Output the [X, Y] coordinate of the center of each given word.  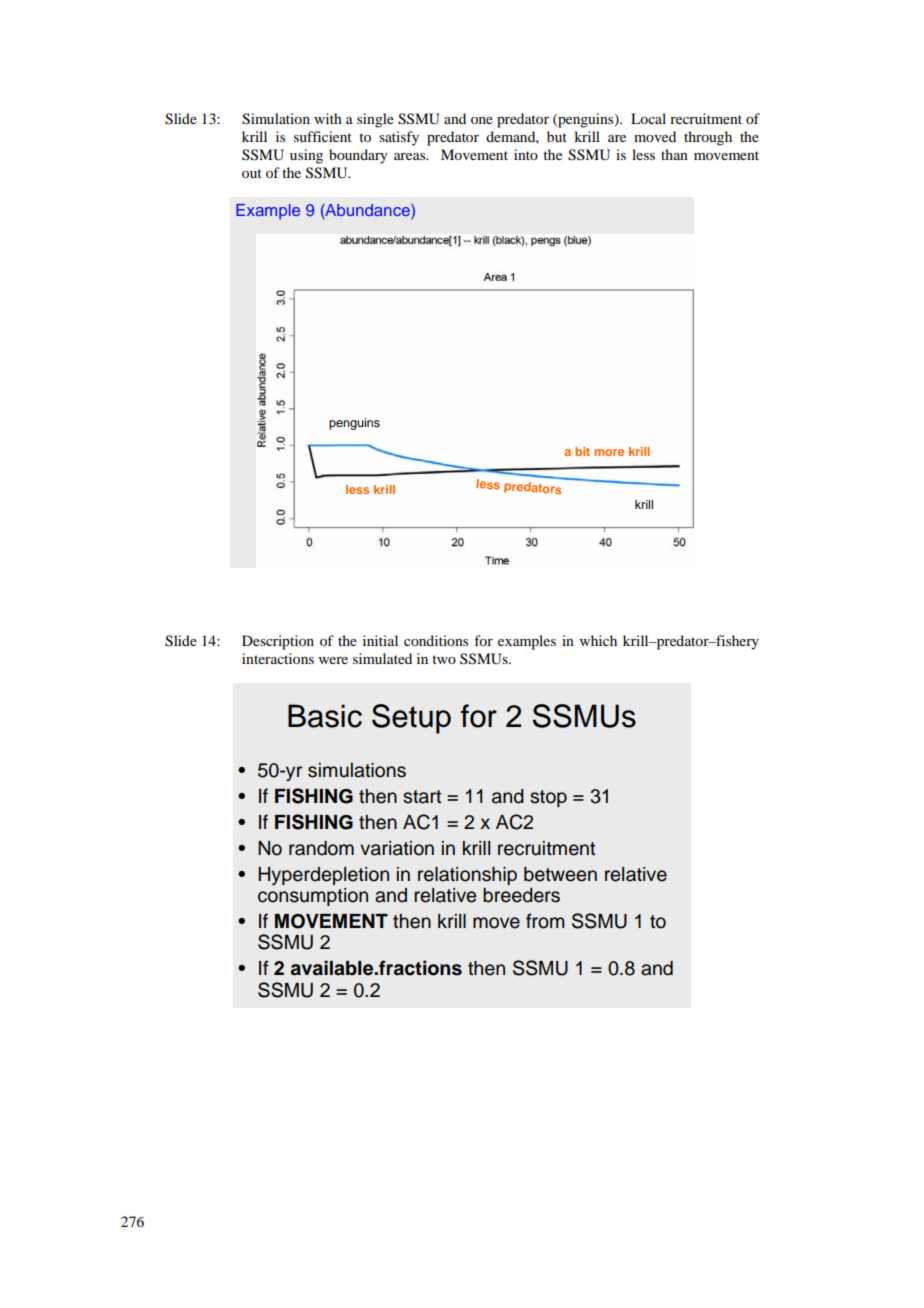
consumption [313, 897]
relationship [467, 876]
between [560, 874]
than [674, 154]
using [306, 156]
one [482, 120]
